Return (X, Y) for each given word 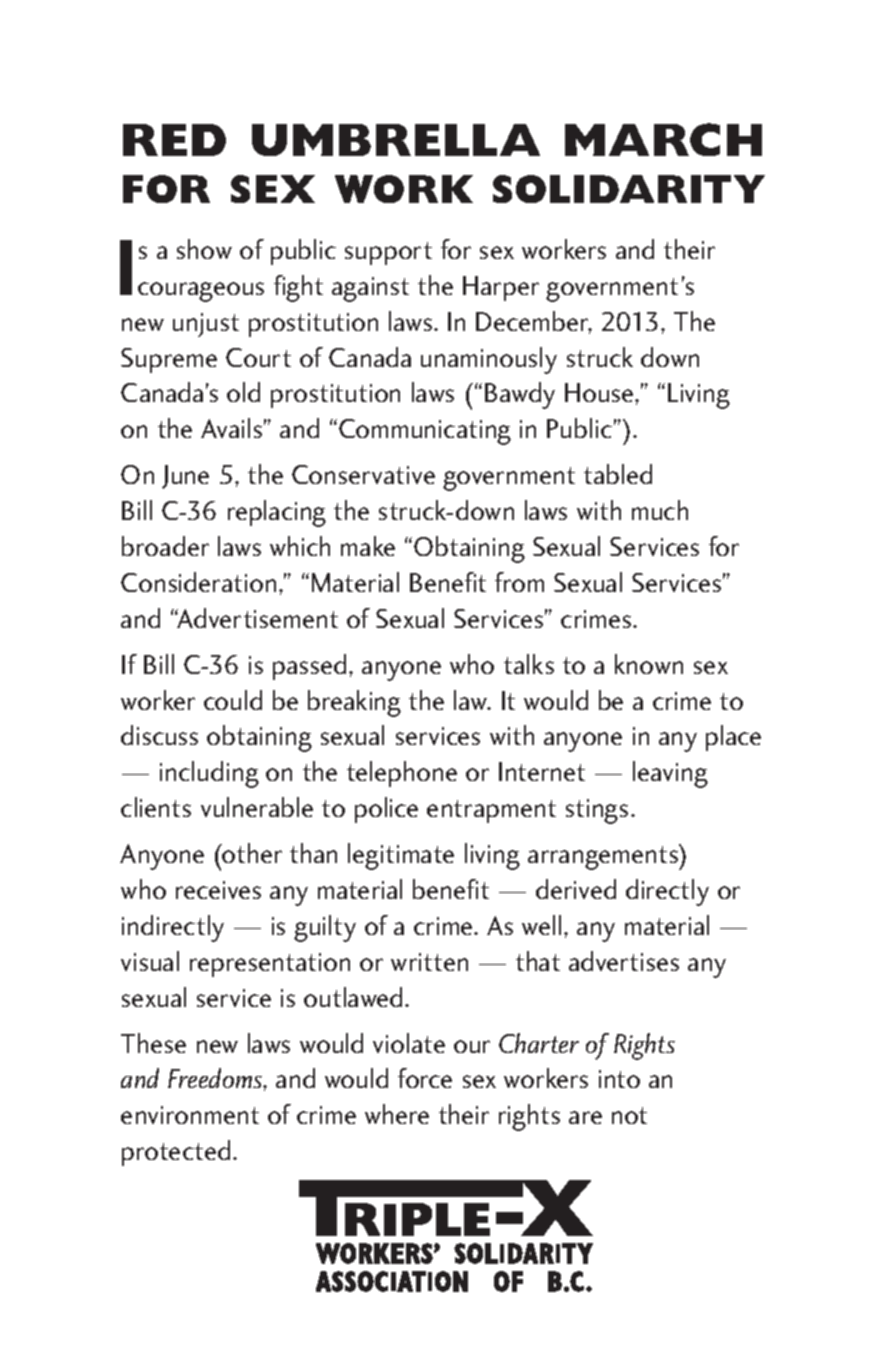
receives (218, 890)
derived (576, 889)
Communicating (425, 432)
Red (174, 140)
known (649, 664)
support (388, 253)
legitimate (401, 856)
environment (190, 1115)
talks (529, 664)
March (663, 139)
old (243, 392)
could (233, 700)
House (600, 392)
